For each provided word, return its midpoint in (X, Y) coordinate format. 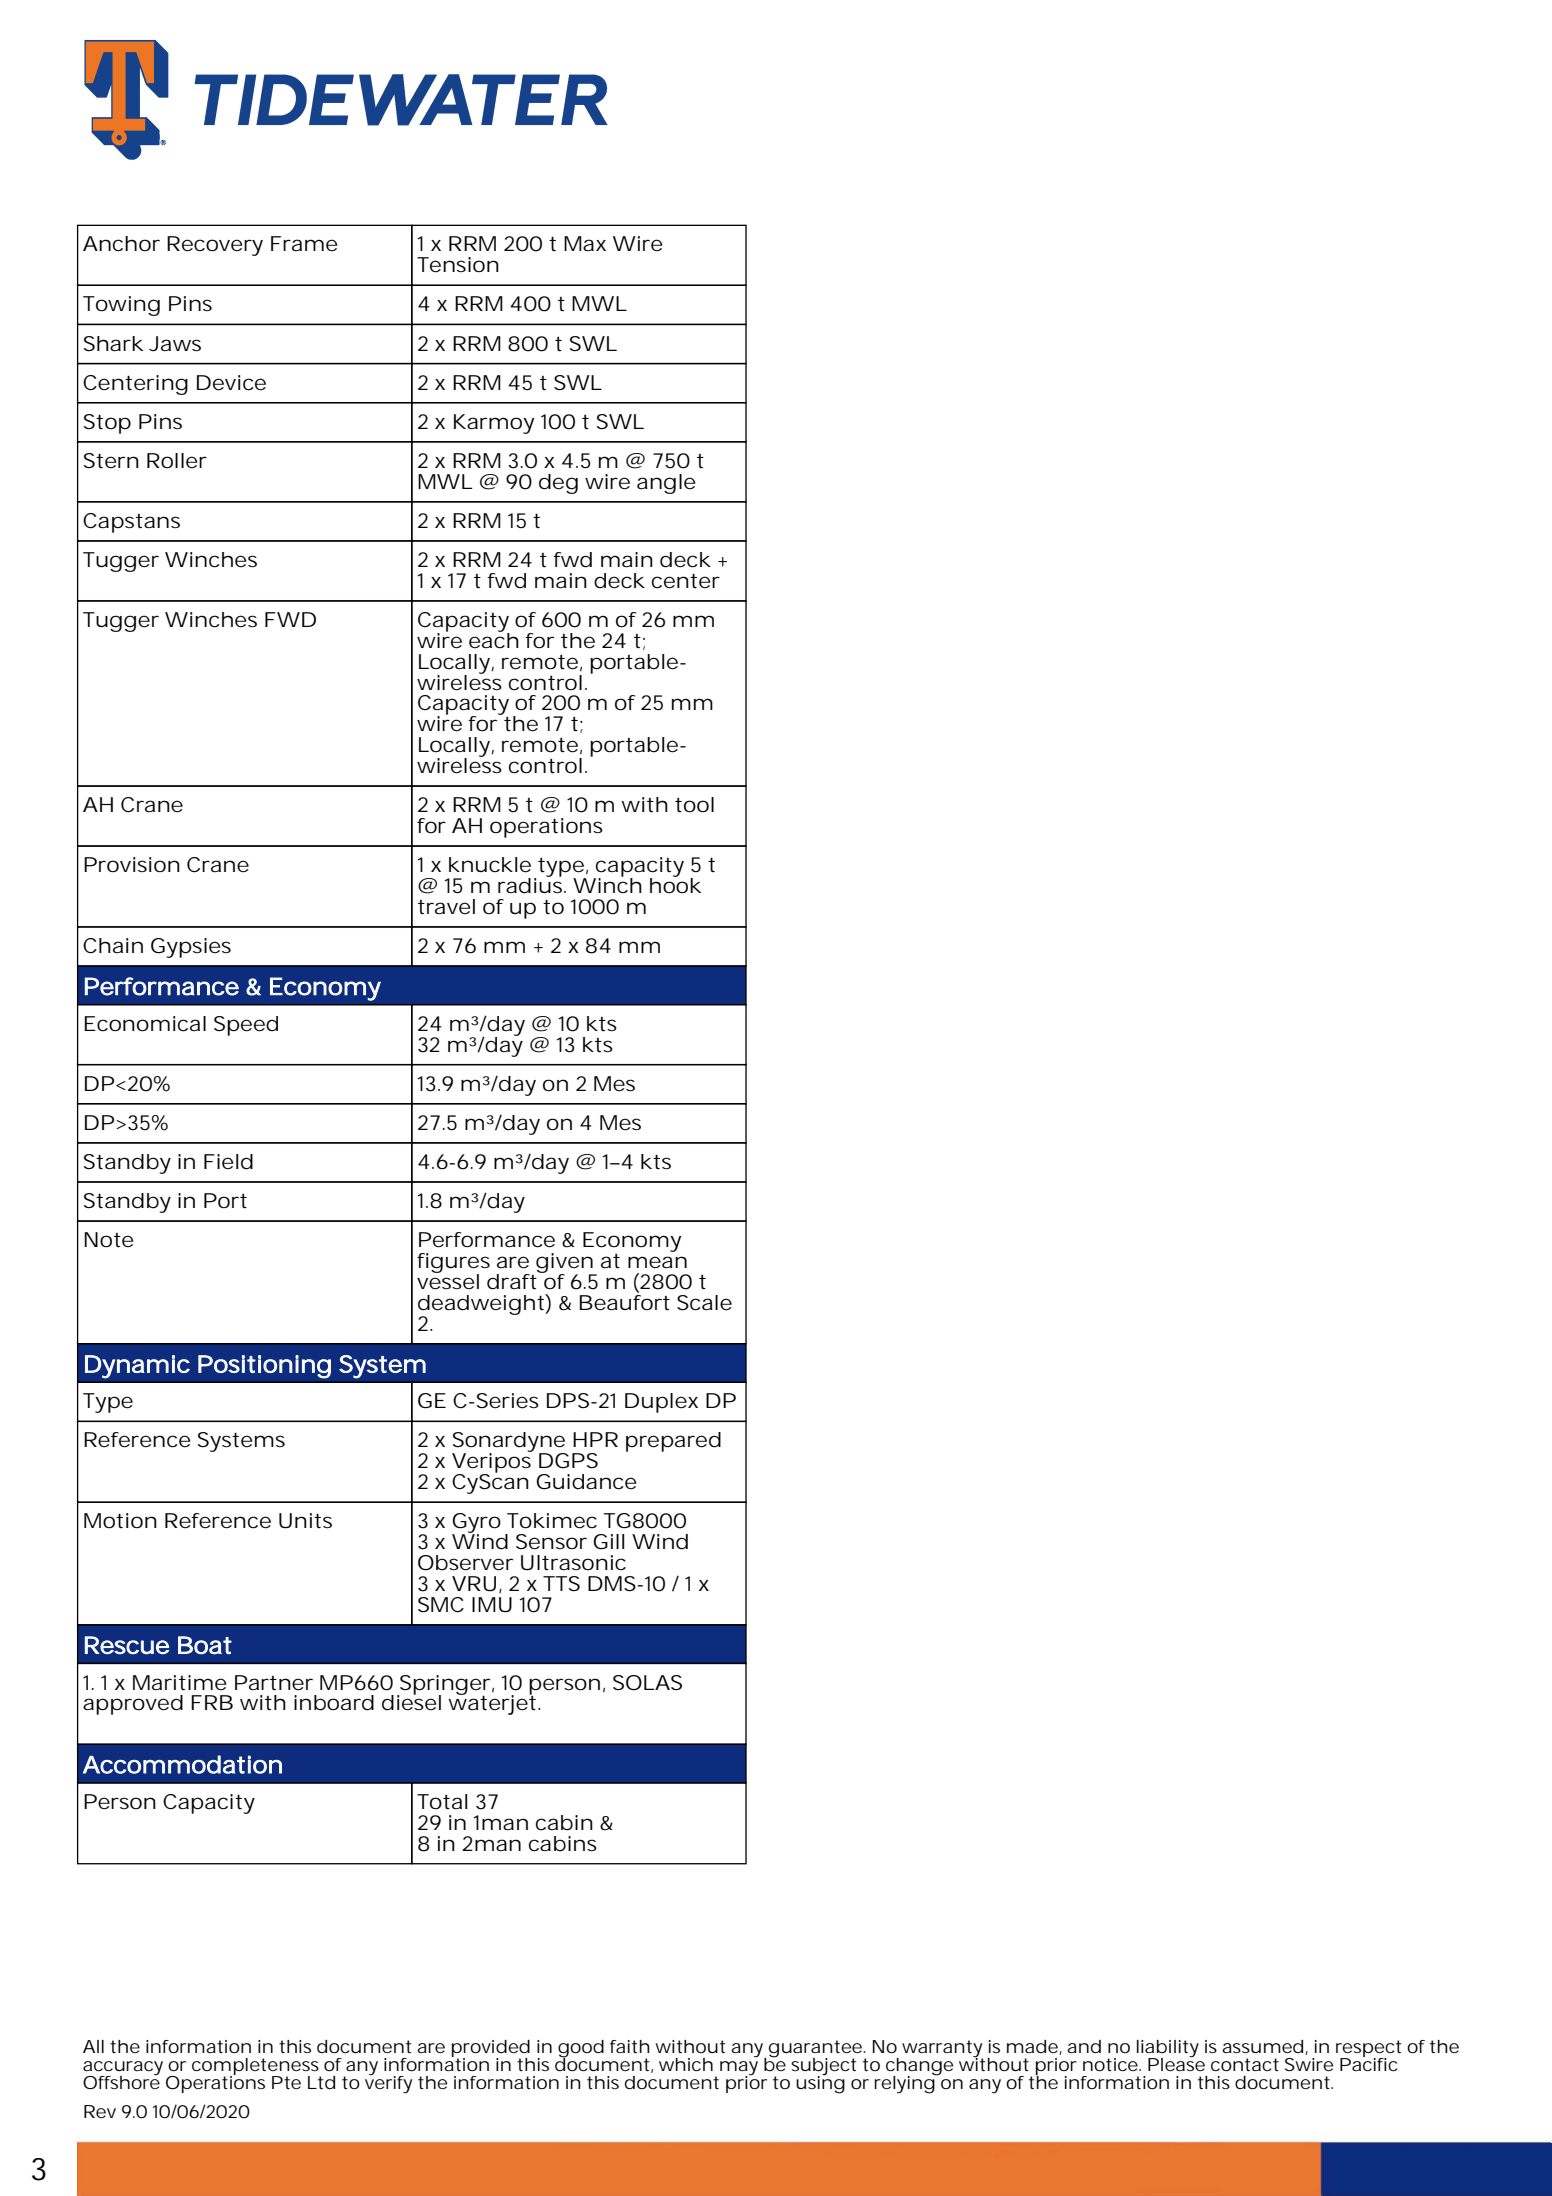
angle (666, 484)
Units (305, 1521)
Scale (704, 1303)
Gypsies (191, 948)
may (739, 2069)
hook (675, 885)
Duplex (661, 1403)
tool (694, 805)
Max (585, 244)
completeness (256, 2067)
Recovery (215, 246)
